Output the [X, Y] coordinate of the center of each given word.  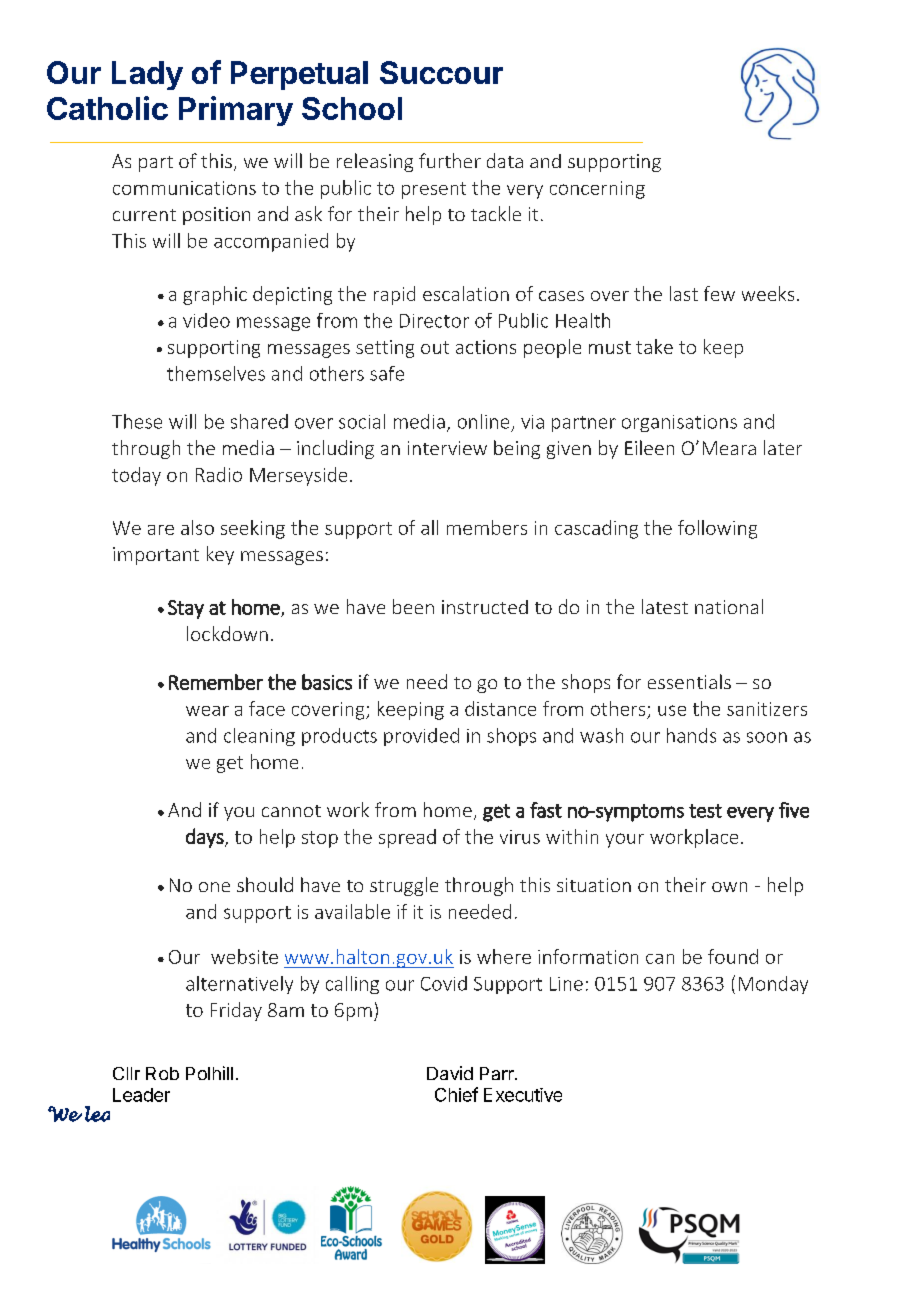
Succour [441, 72]
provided [421, 737]
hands [691, 735]
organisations [679, 423]
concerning [597, 190]
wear [207, 711]
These [137, 421]
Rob [162, 1073]
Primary [236, 111]
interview [447, 448]
